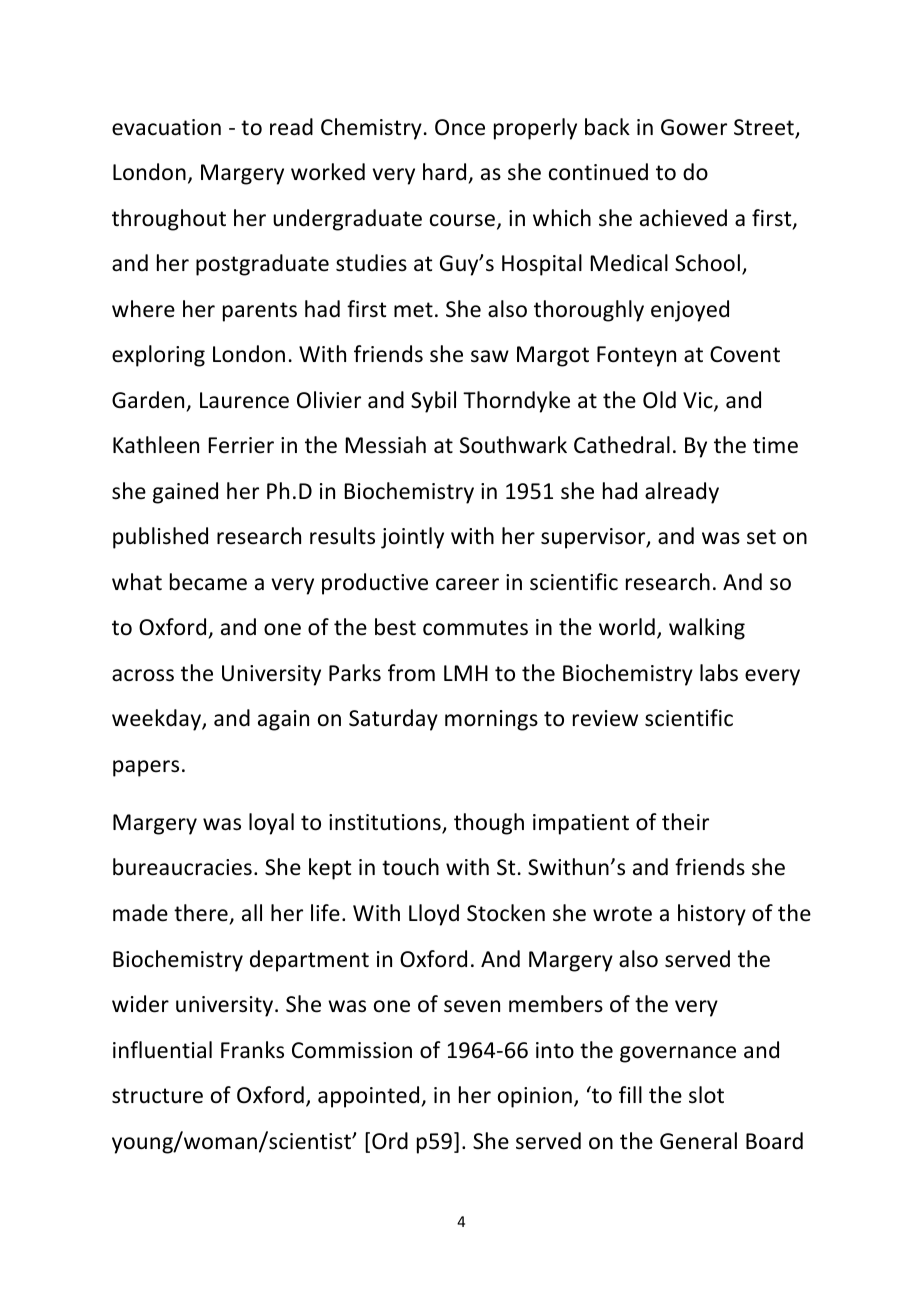 This document has height=1308, width=924. I want to click on became, so click(208, 582).
